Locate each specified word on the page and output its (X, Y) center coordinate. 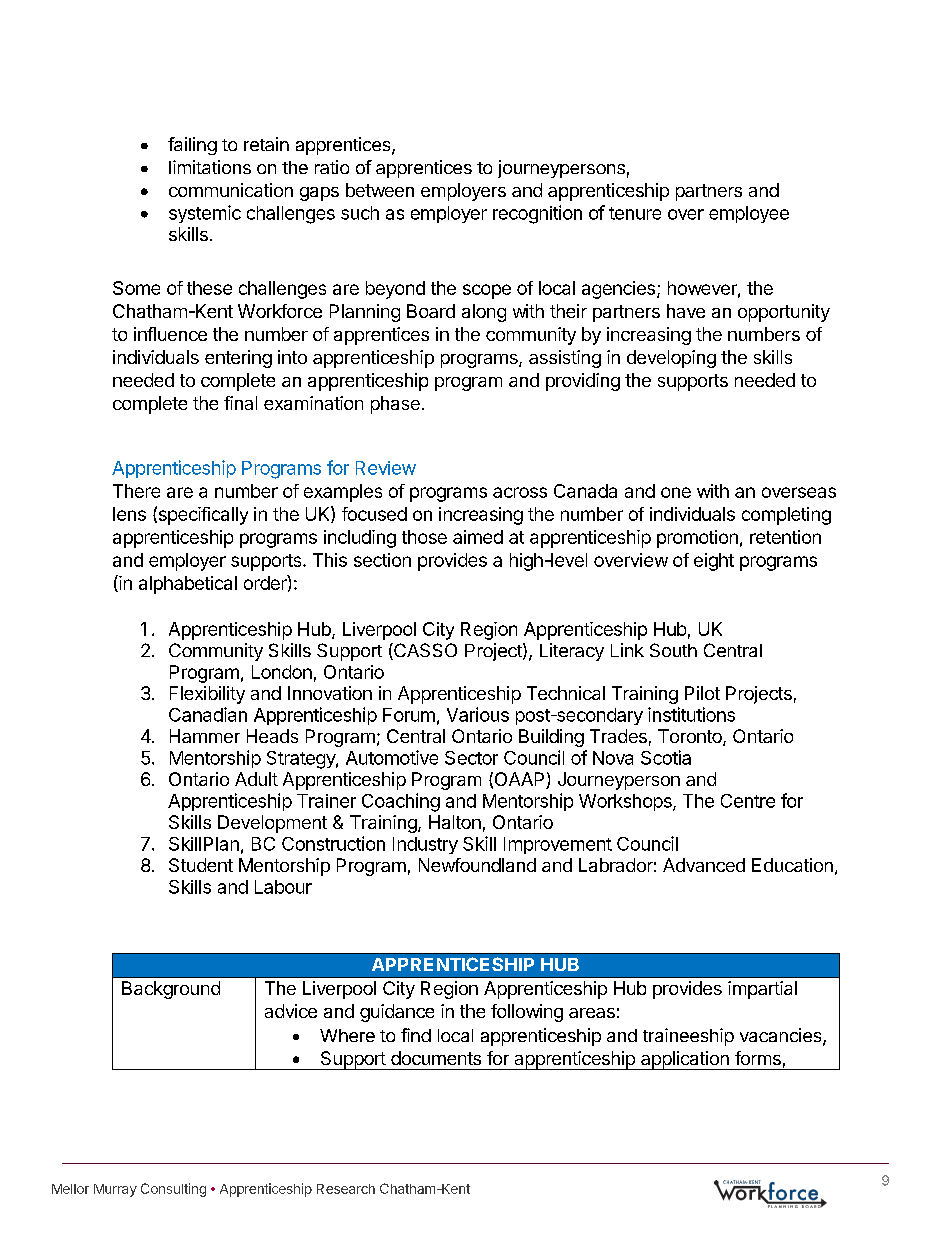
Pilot (702, 693)
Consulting (173, 1190)
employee (749, 214)
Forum (409, 715)
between (380, 190)
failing (192, 146)
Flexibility (207, 695)
